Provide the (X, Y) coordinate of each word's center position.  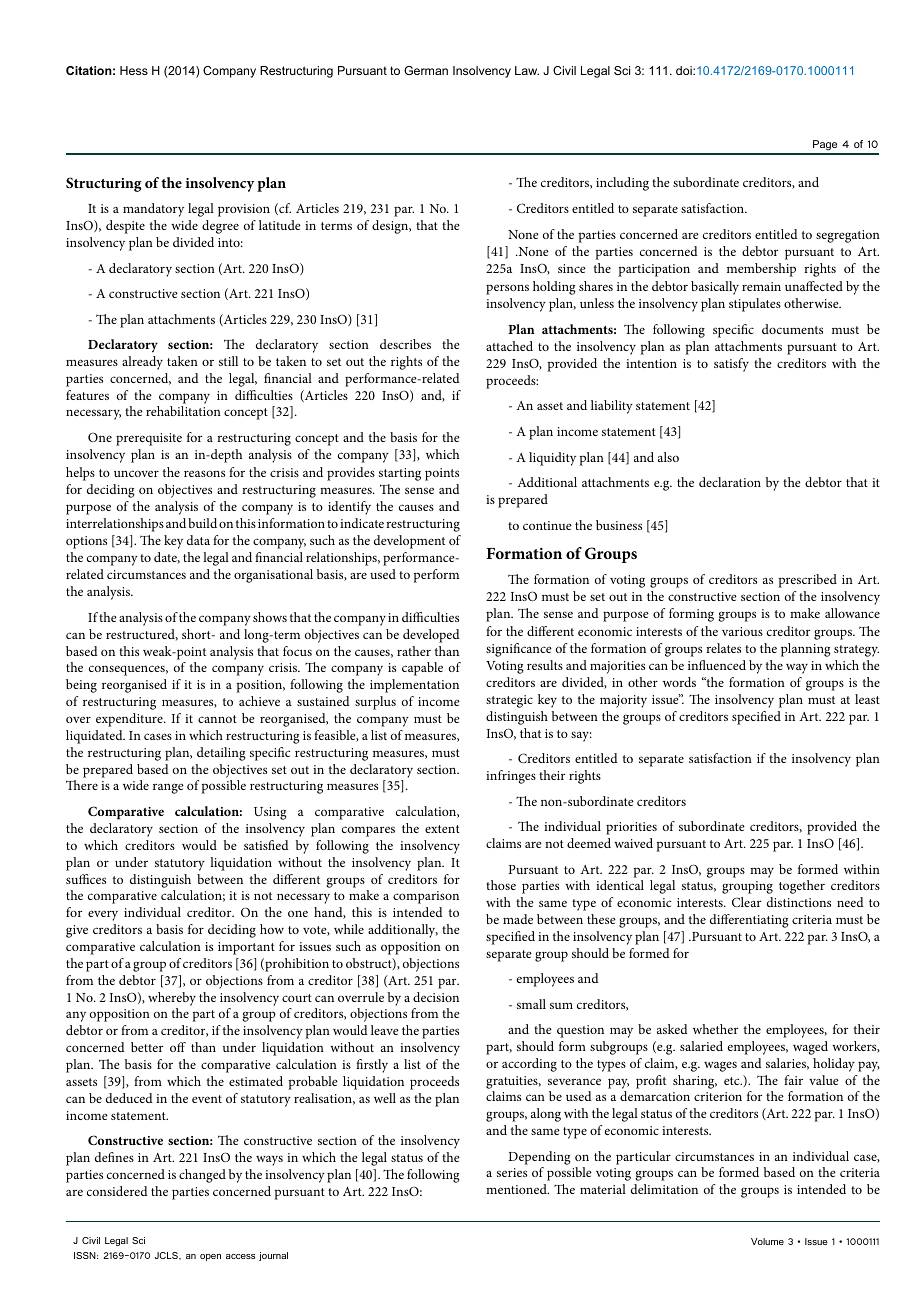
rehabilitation (183, 411)
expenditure (130, 720)
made (518, 919)
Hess (134, 70)
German (426, 70)
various (742, 631)
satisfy (731, 365)
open (210, 1257)
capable (422, 669)
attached (509, 346)
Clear (746, 902)
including (622, 184)
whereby (172, 999)
